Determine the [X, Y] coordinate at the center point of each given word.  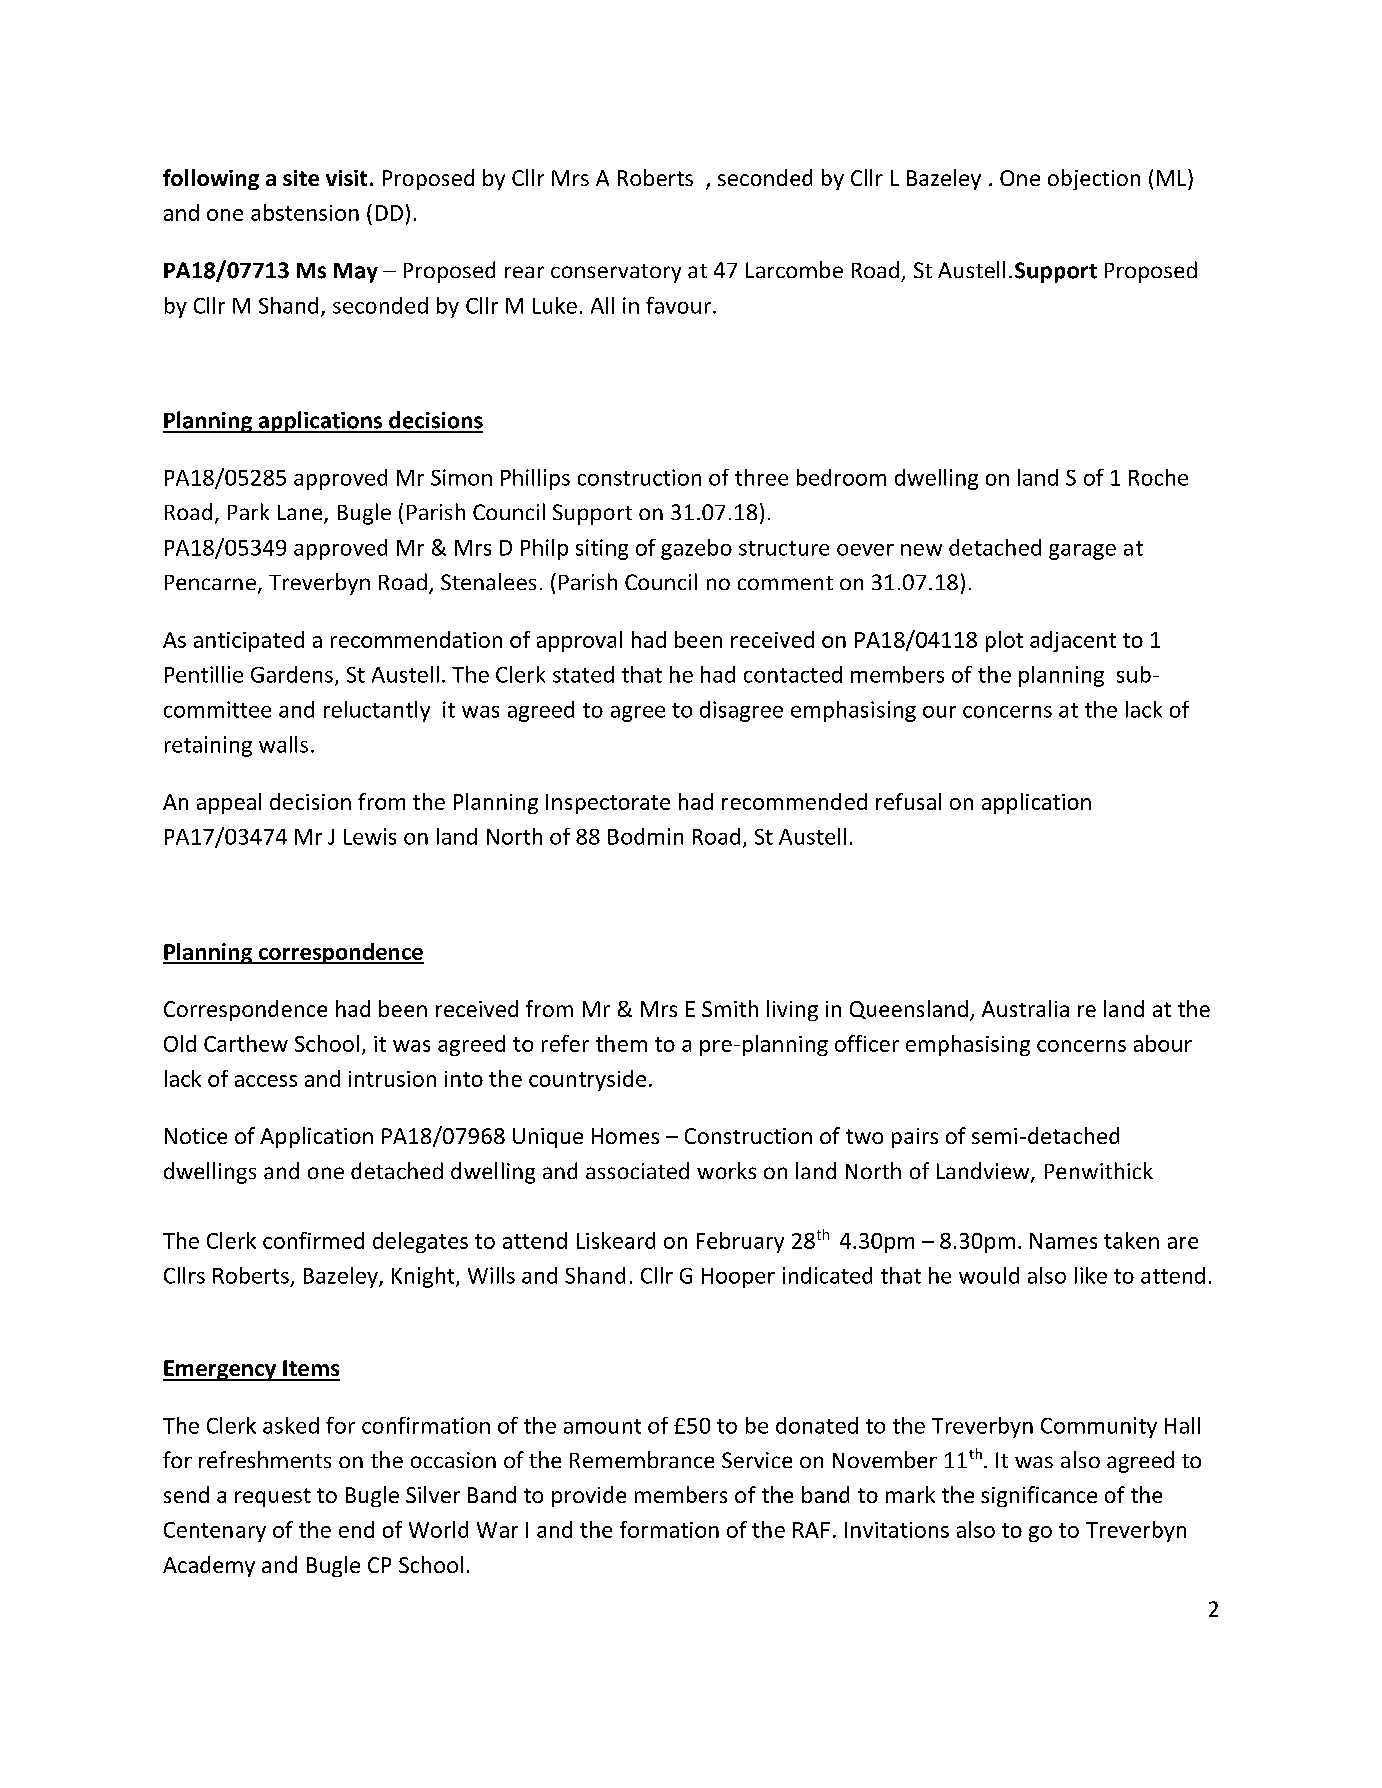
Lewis [370, 836]
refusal [908, 801]
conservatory [616, 273]
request [273, 1497]
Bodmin [645, 836]
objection [1094, 179]
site [301, 178]
